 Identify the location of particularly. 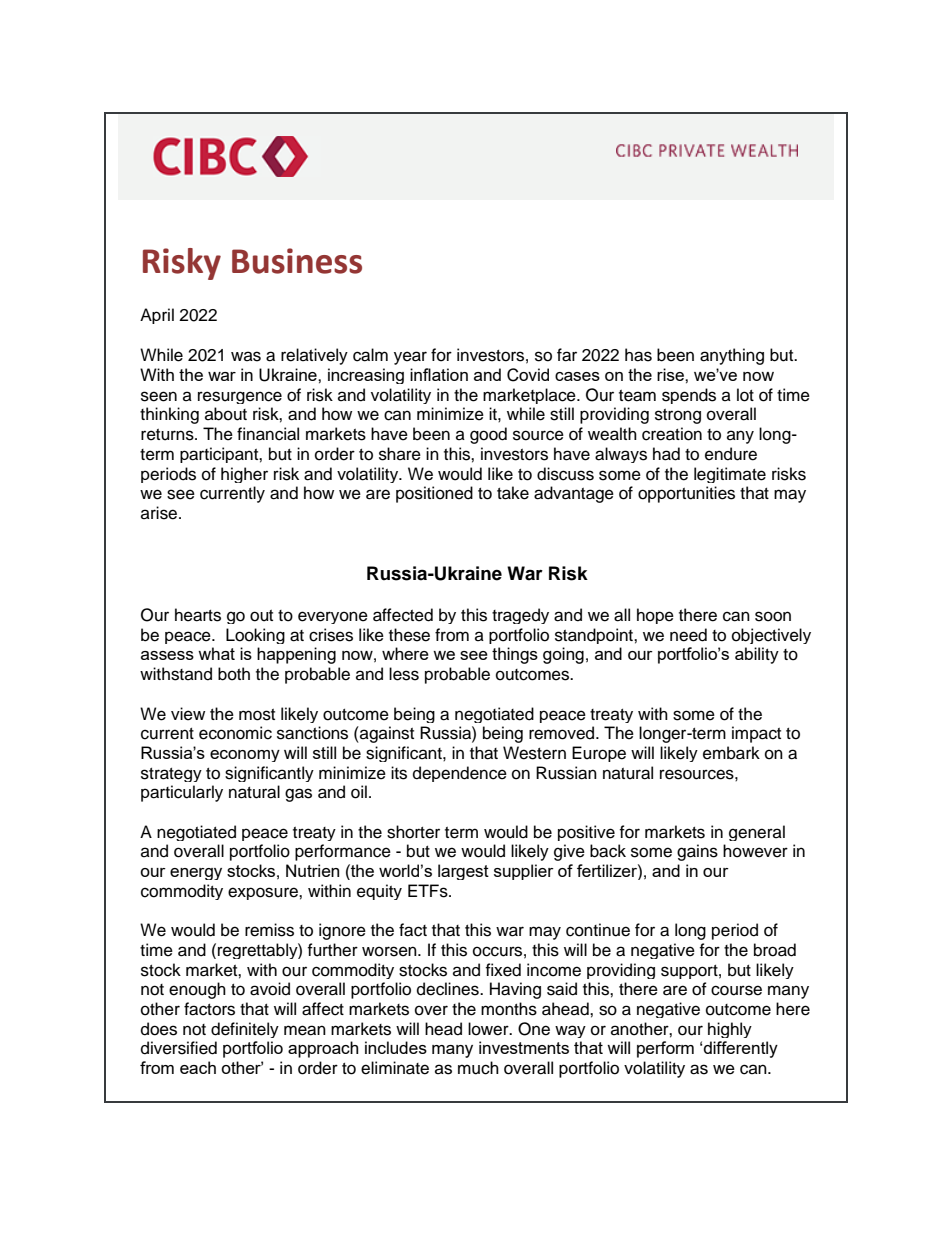
(182, 793).
